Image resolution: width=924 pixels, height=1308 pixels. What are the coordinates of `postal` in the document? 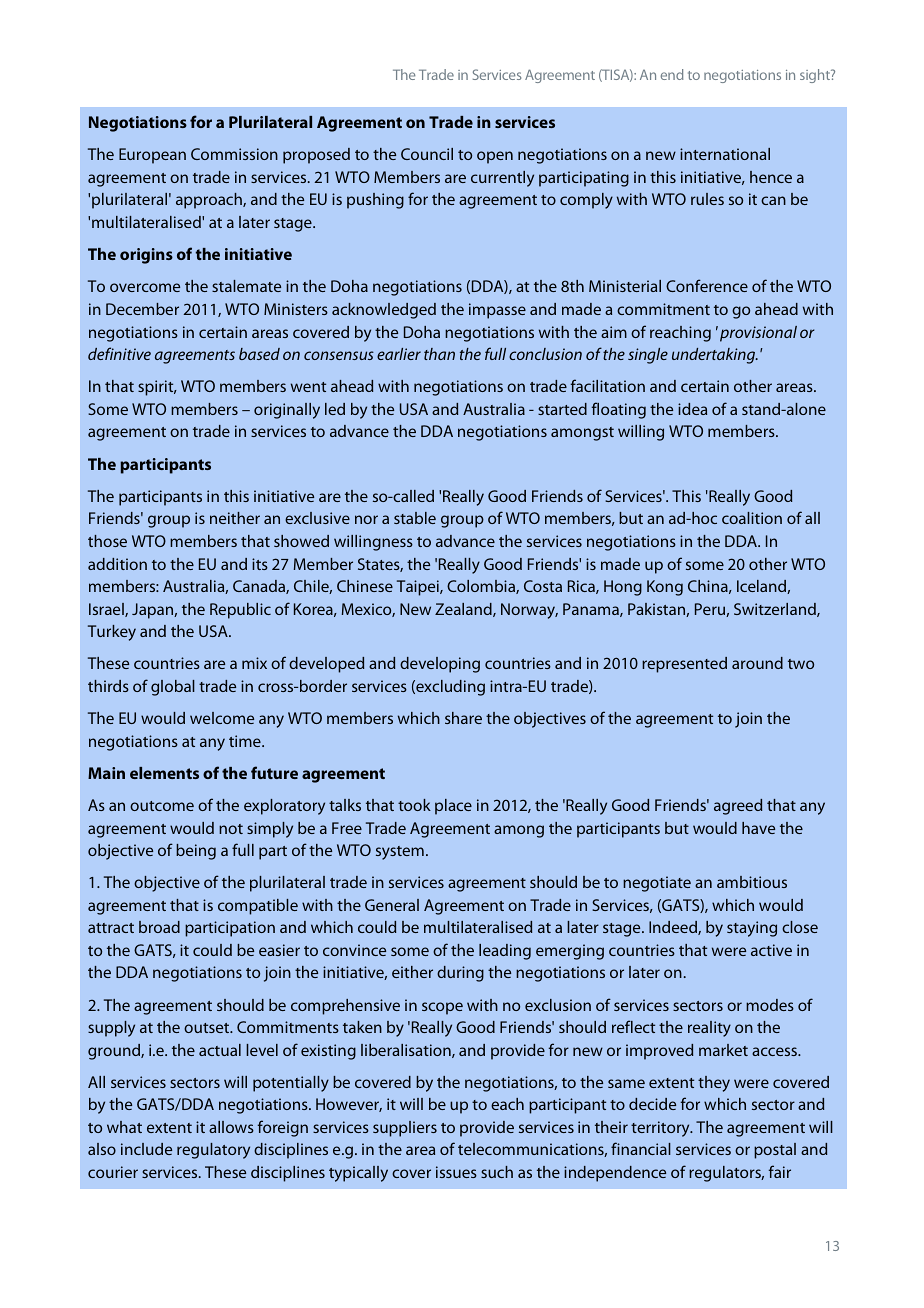 It's located at (775, 1151).
